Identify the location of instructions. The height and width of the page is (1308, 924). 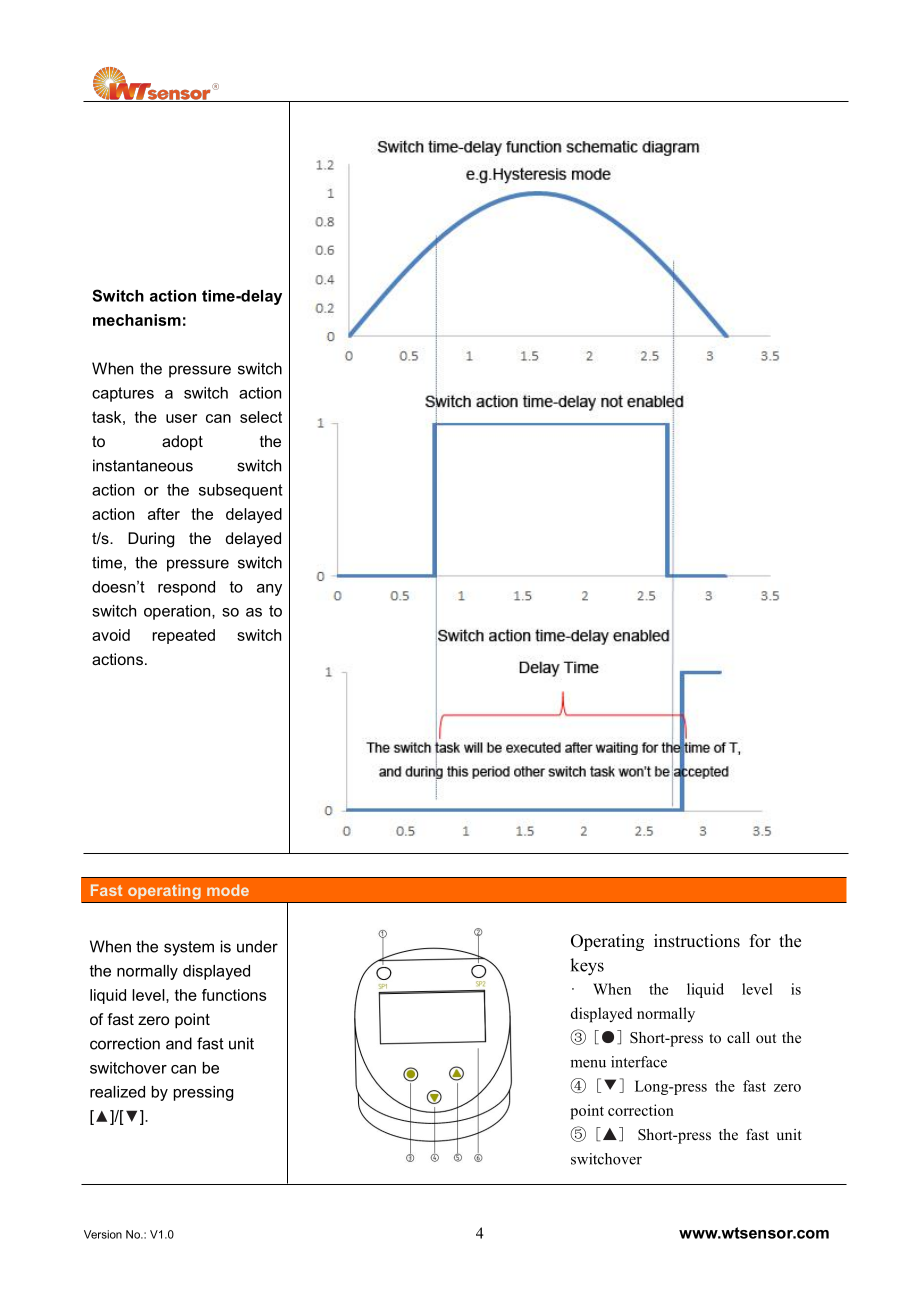
(697, 941).
